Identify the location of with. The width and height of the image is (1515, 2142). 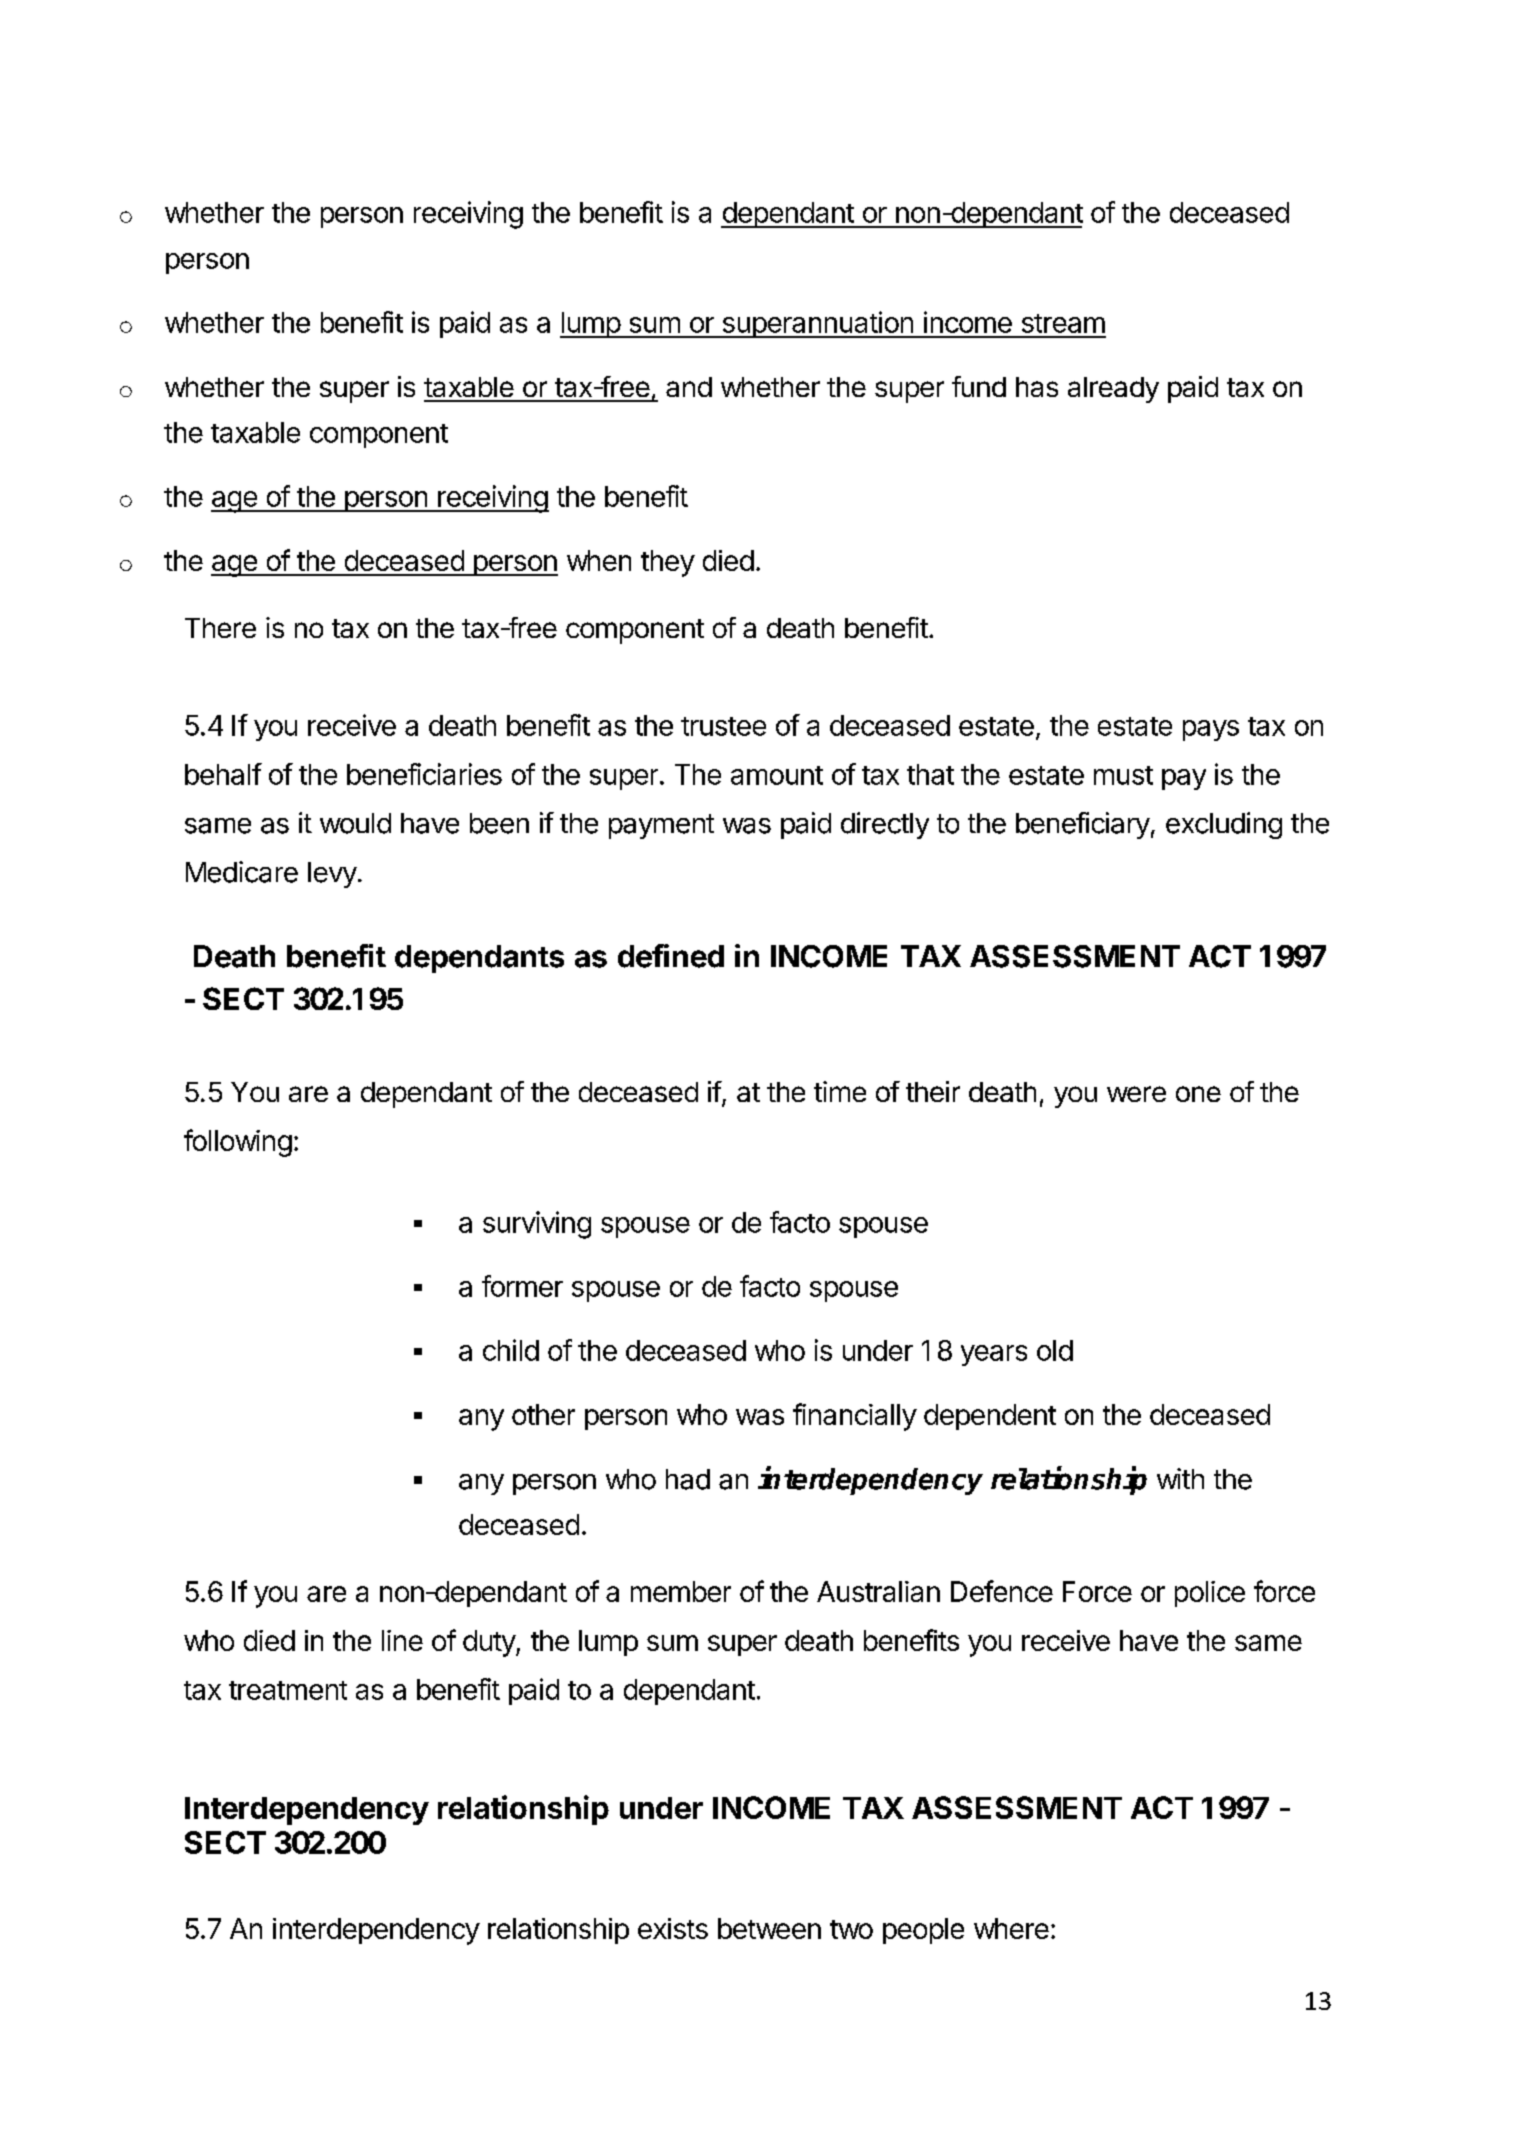
(1180, 1478).
